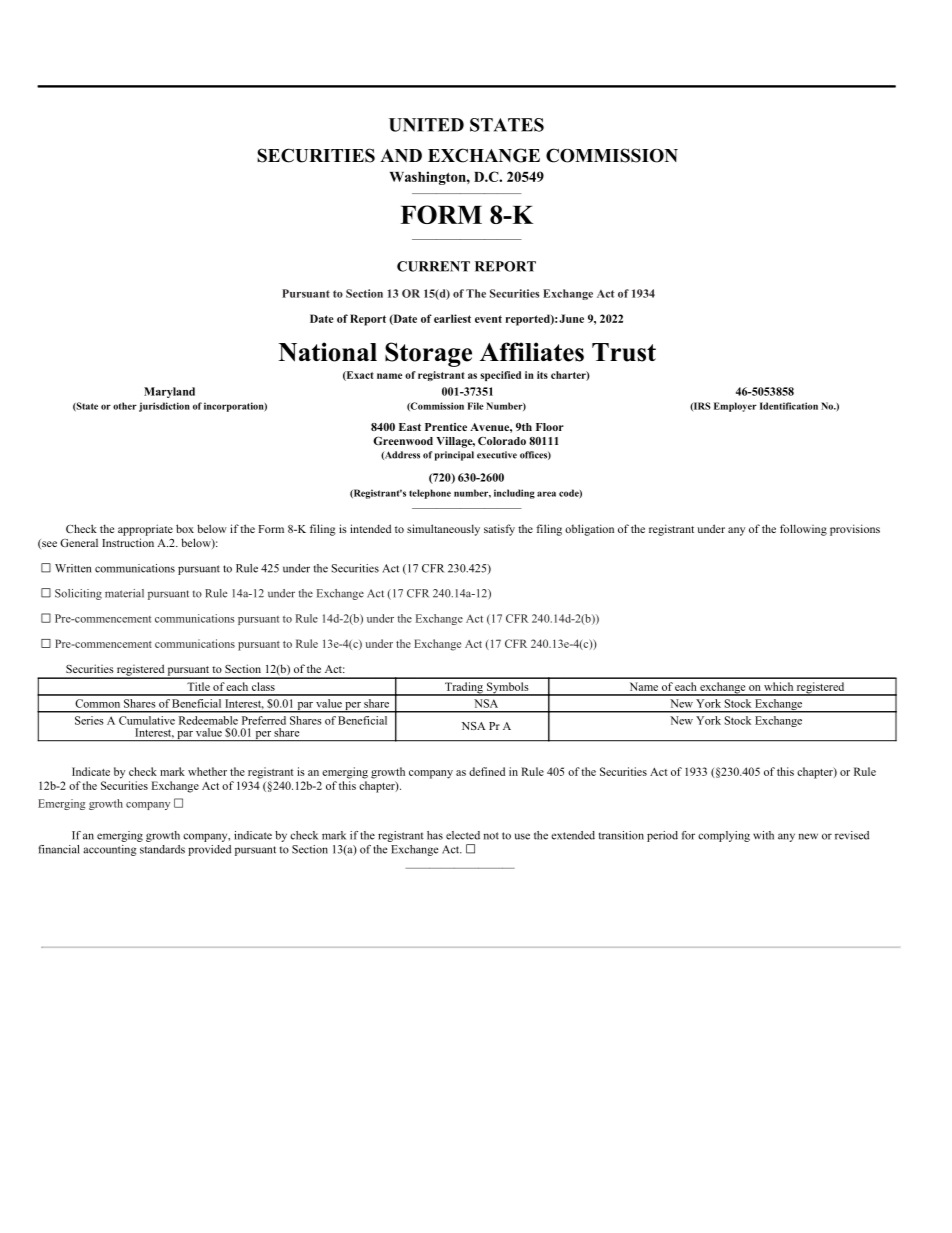 This image has height=1233, width=952. Describe the element at coordinates (124, 593) in the image. I see `material` at that location.
